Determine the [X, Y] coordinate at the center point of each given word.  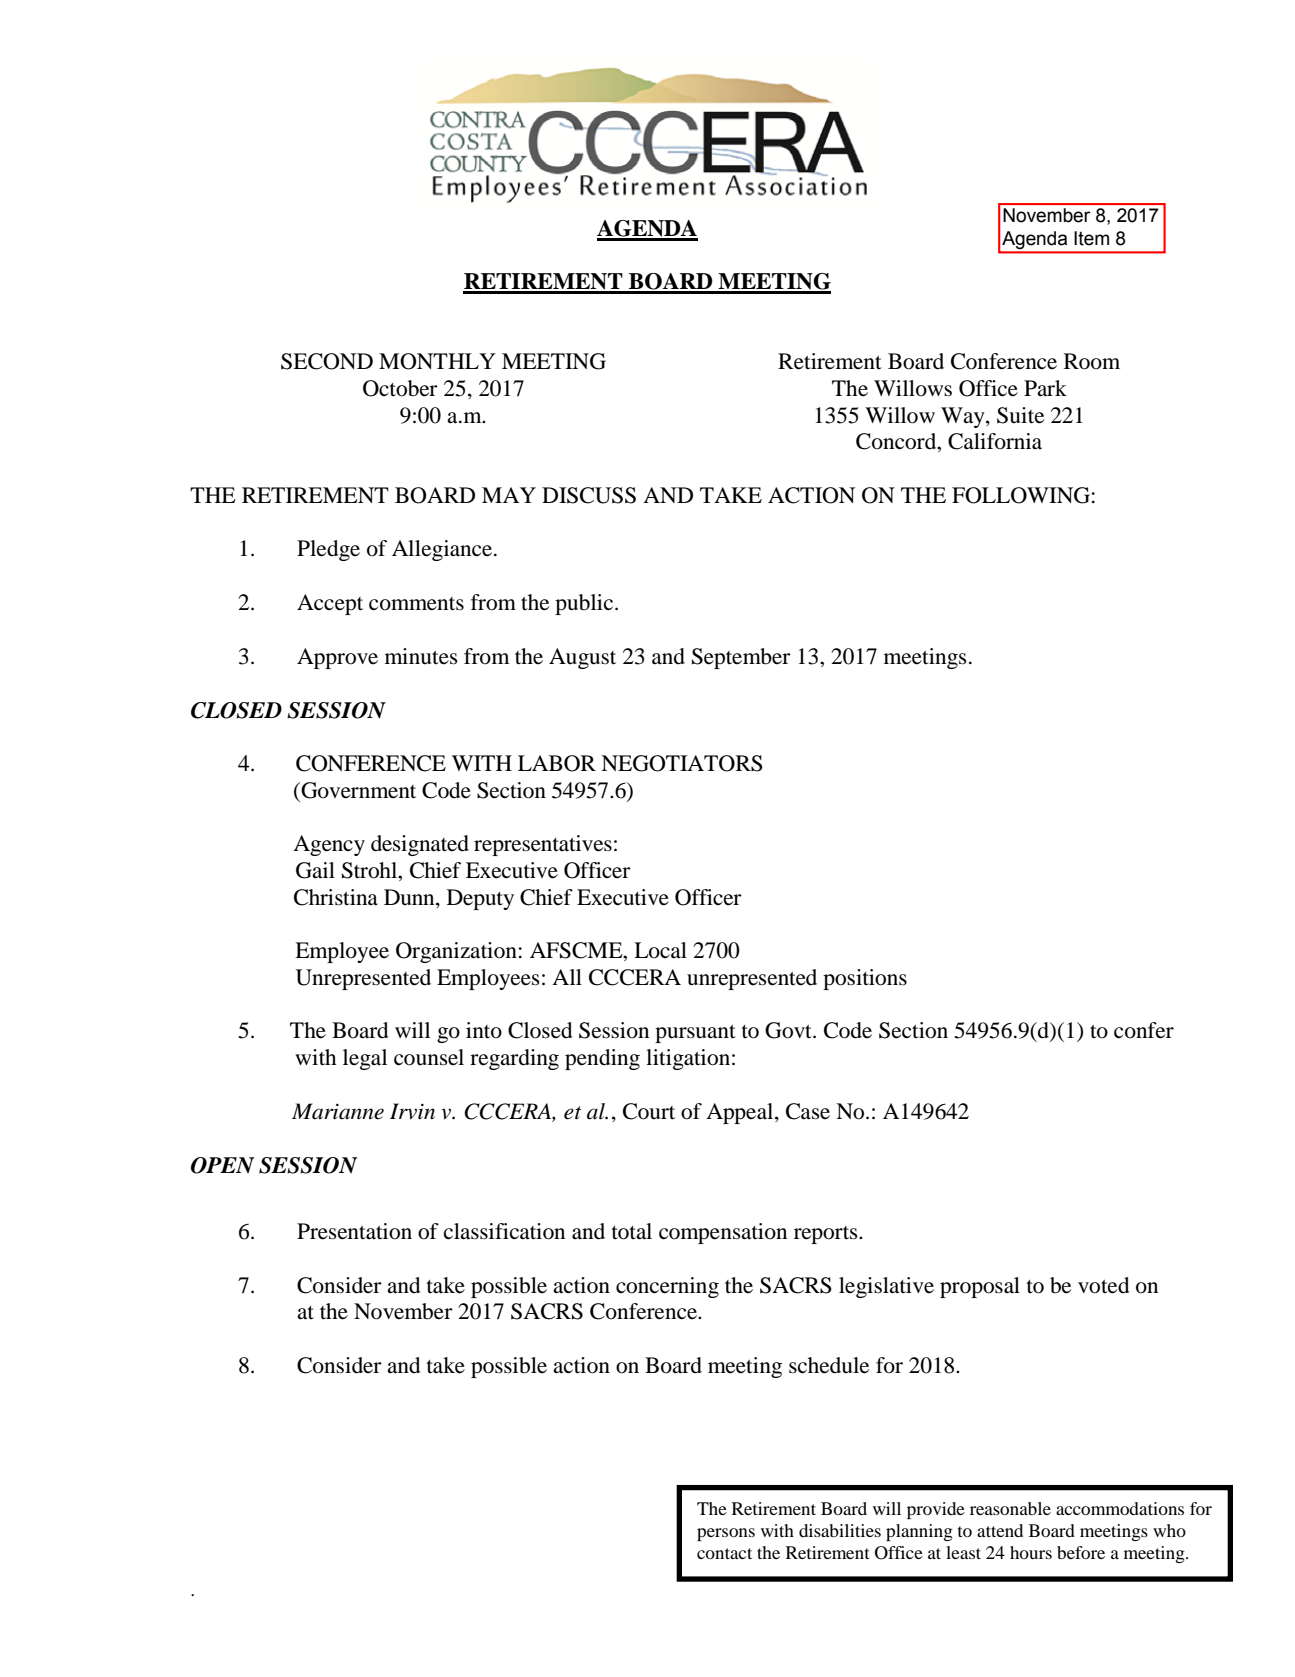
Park [1045, 388]
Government [357, 790]
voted [1104, 1285]
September [741, 658]
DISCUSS [589, 495]
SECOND [327, 361]
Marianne [338, 1111]
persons [726, 1534]
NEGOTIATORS [682, 763]
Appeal [741, 1113]
